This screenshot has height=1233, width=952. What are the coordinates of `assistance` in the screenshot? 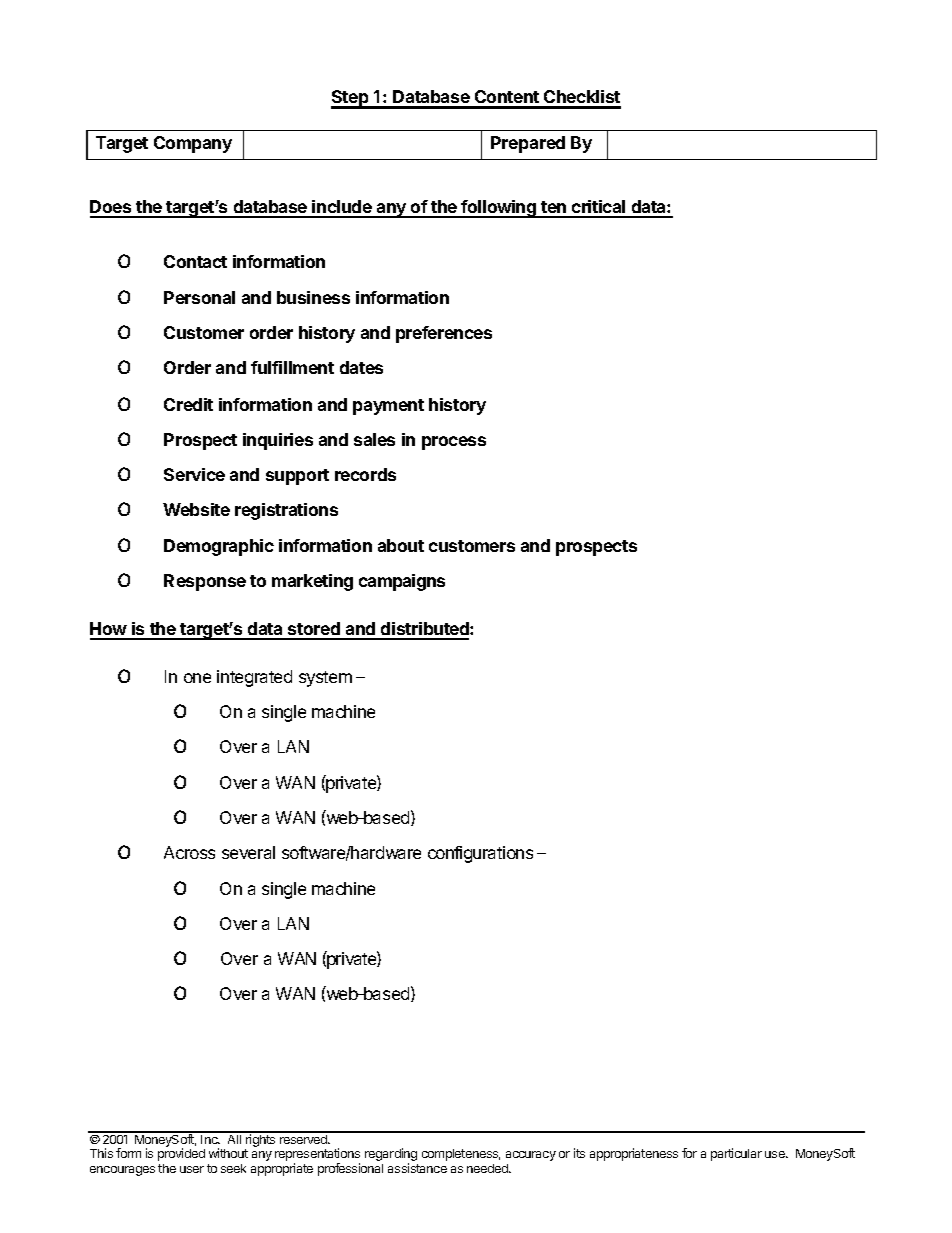 It's located at (417, 1168).
